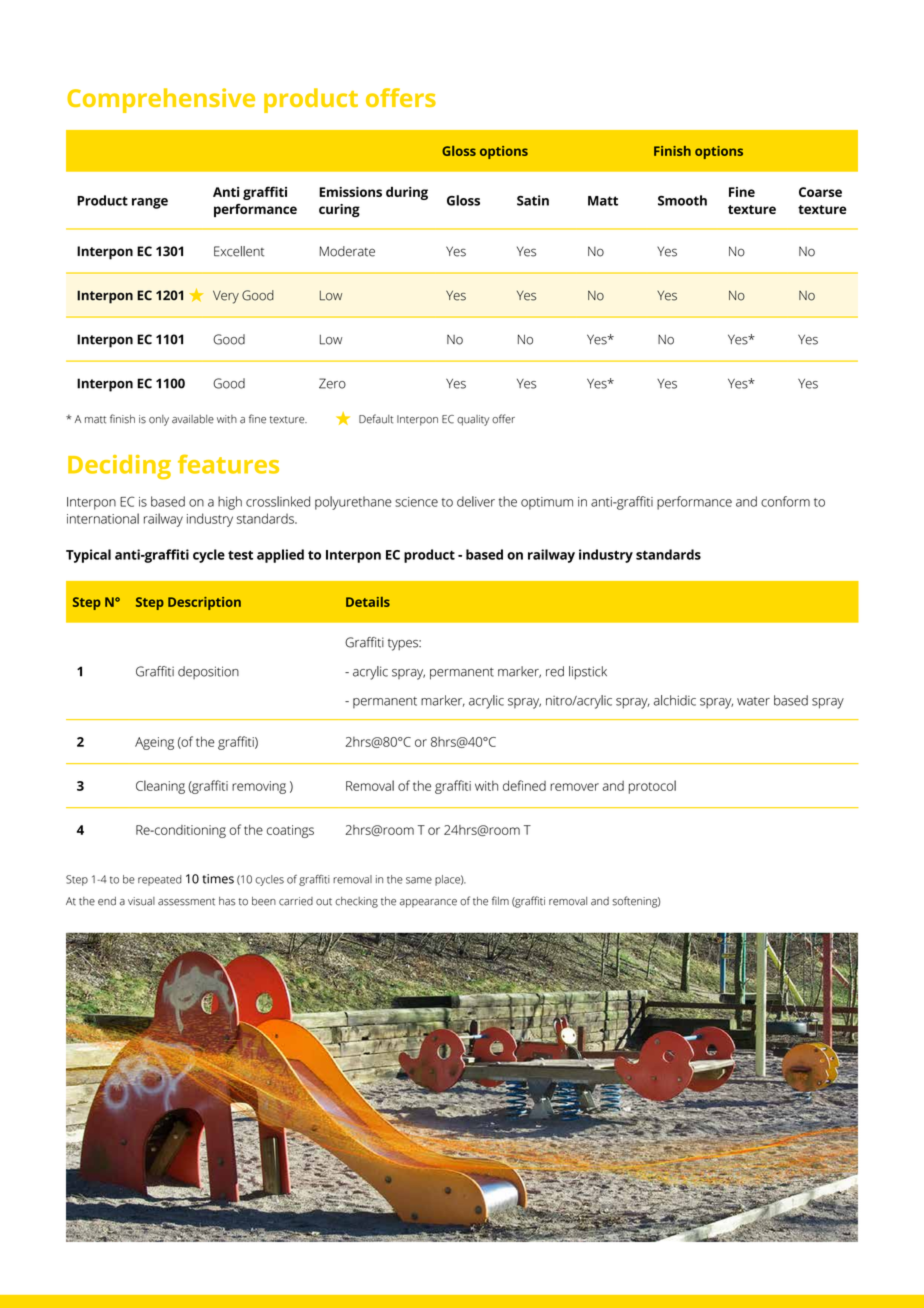 Image resolution: width=924 pixels, height=1308 pixels. Describe the element at coordinates (419, 880) in the screenshot. I see `same` at that location.
